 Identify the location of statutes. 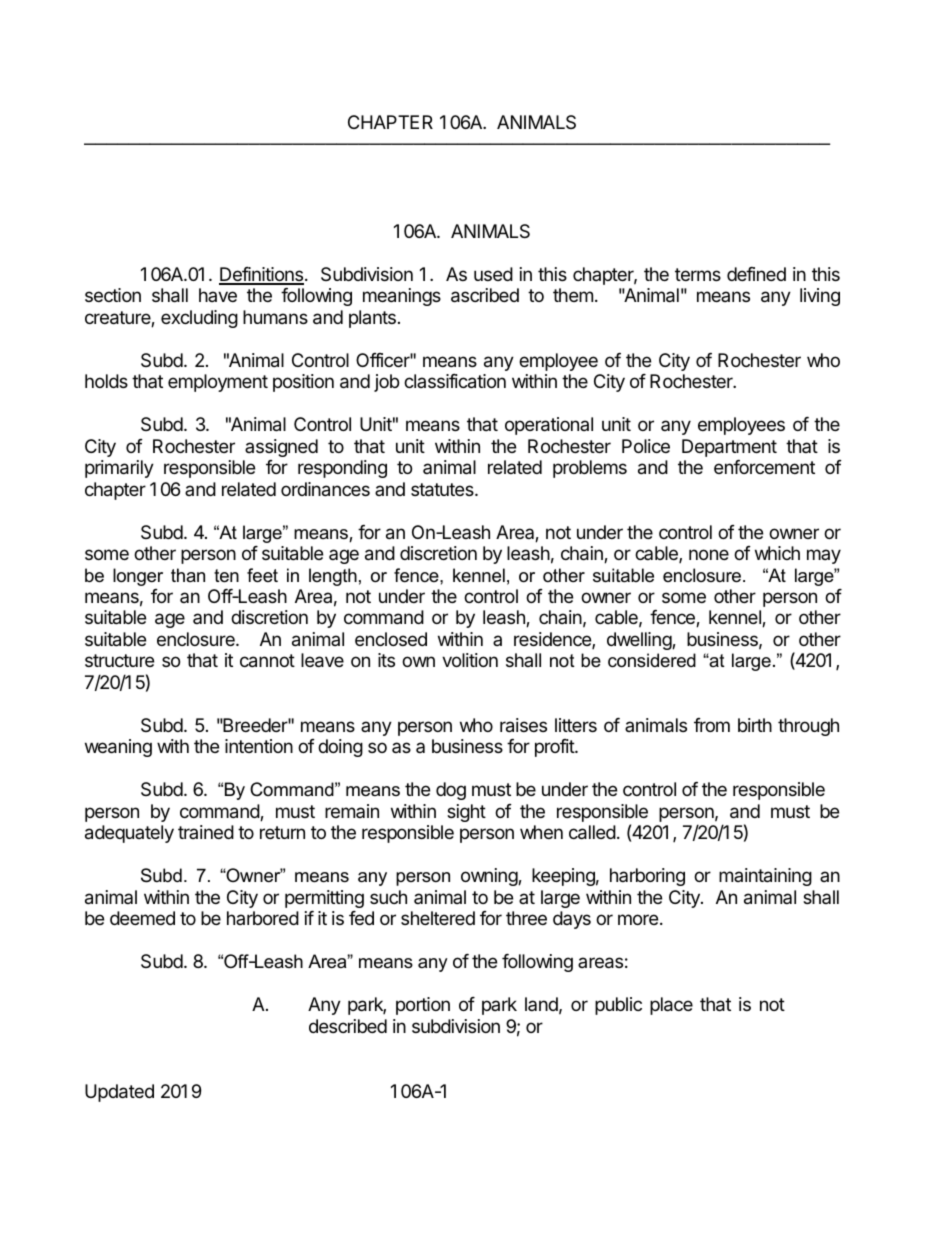
(443, 490).
